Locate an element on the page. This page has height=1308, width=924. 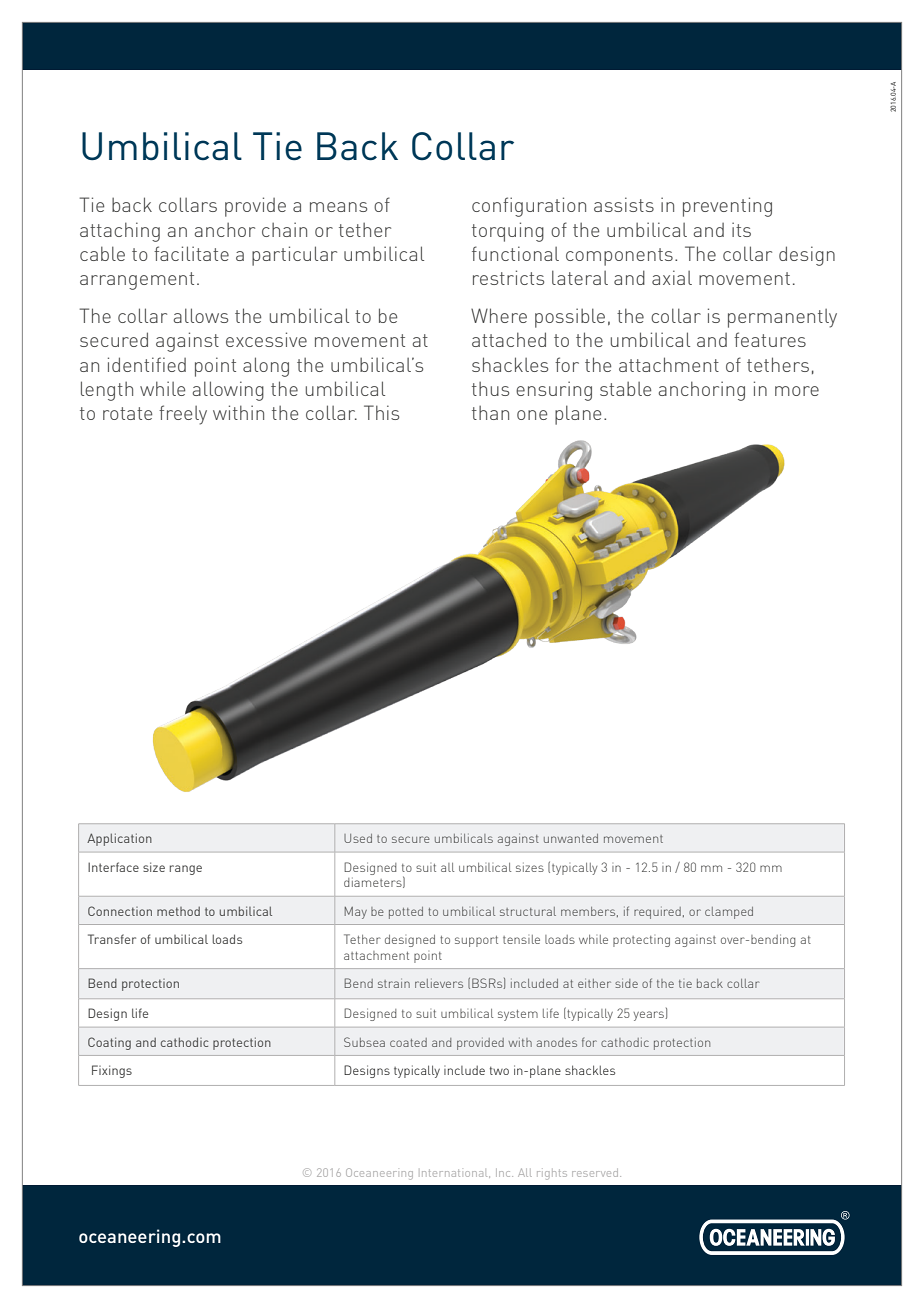
its is located at coordinates (741, 229).
